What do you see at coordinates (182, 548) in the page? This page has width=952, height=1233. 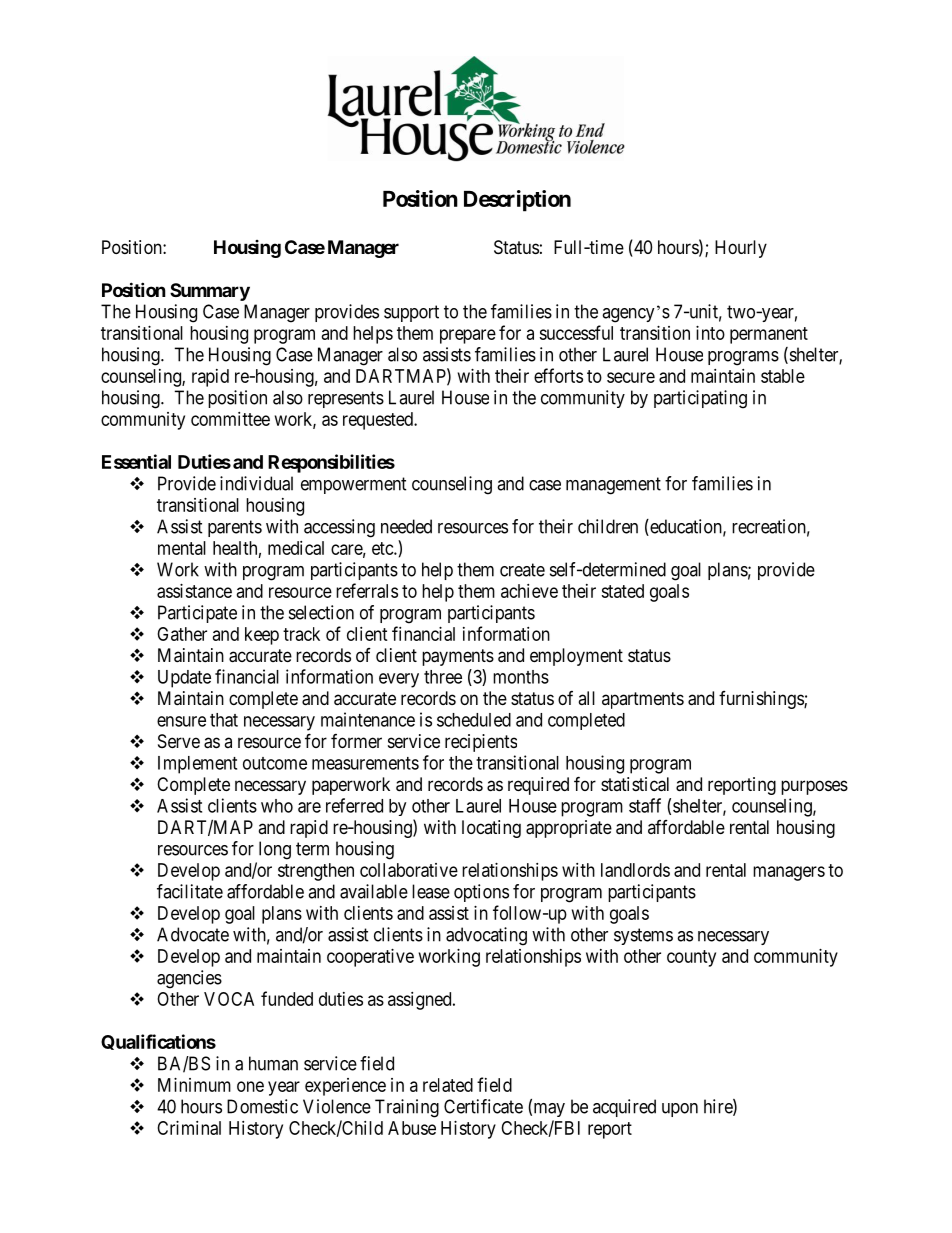 I see `mental` at bounding box center [182, 548].
